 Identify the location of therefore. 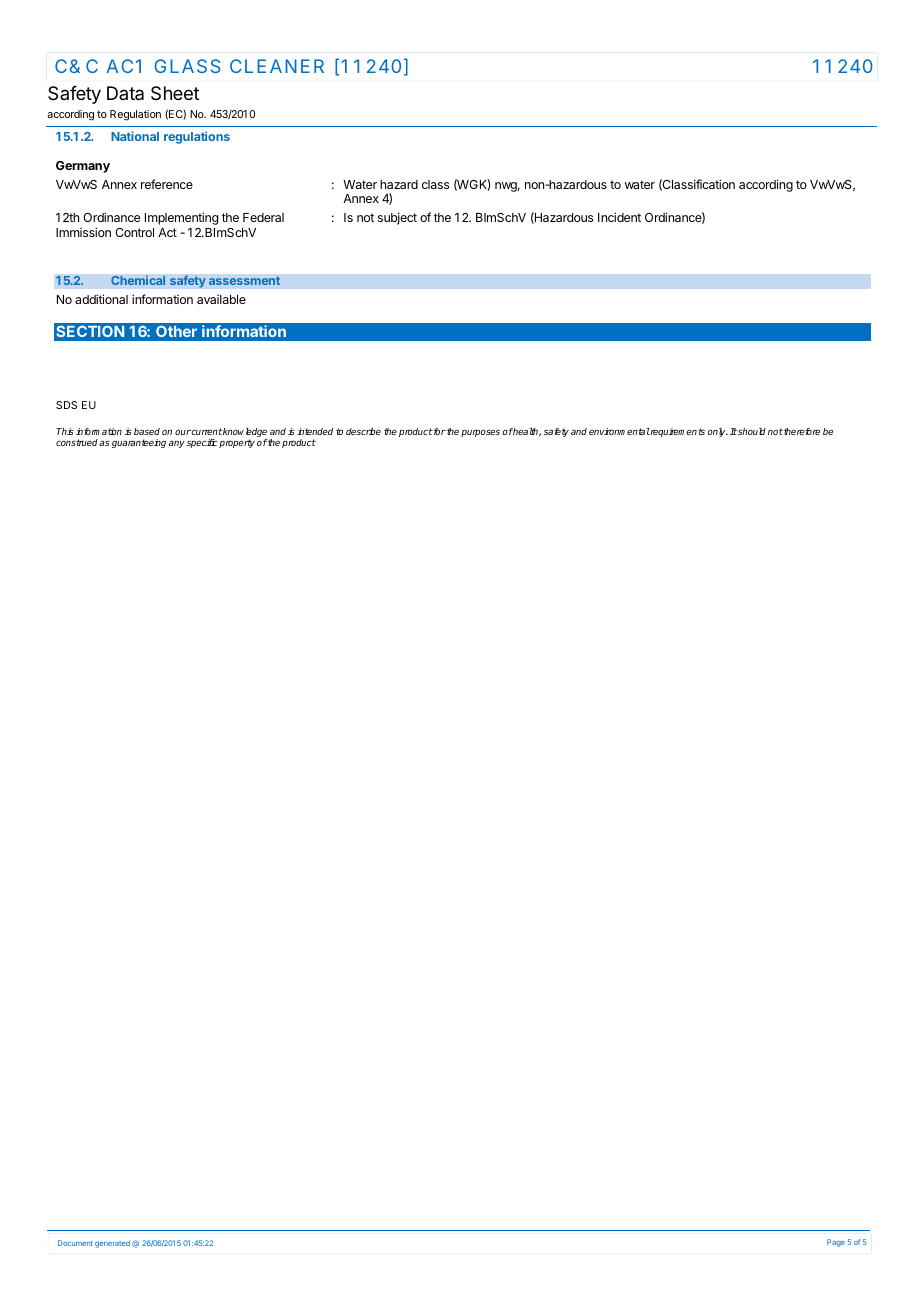
(801, 431).
